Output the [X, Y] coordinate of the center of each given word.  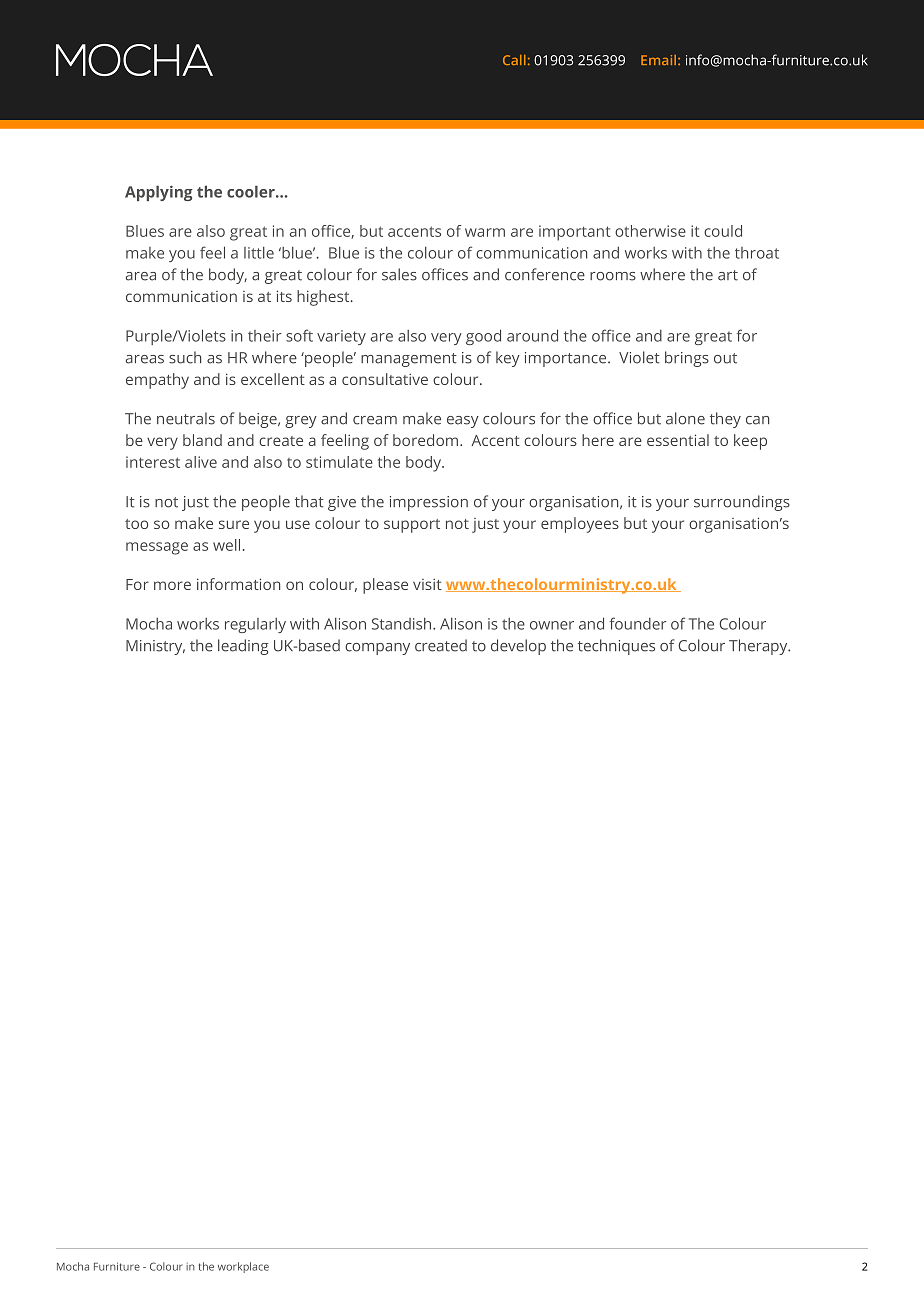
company [377, 649]
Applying [159, 193]
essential [678, 440]
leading [243, 647]
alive [201, 462]
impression [429, 503]
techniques [616, 647]
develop [518, 647]
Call [514, 60]
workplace [243, 1267]
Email [660, 60]
